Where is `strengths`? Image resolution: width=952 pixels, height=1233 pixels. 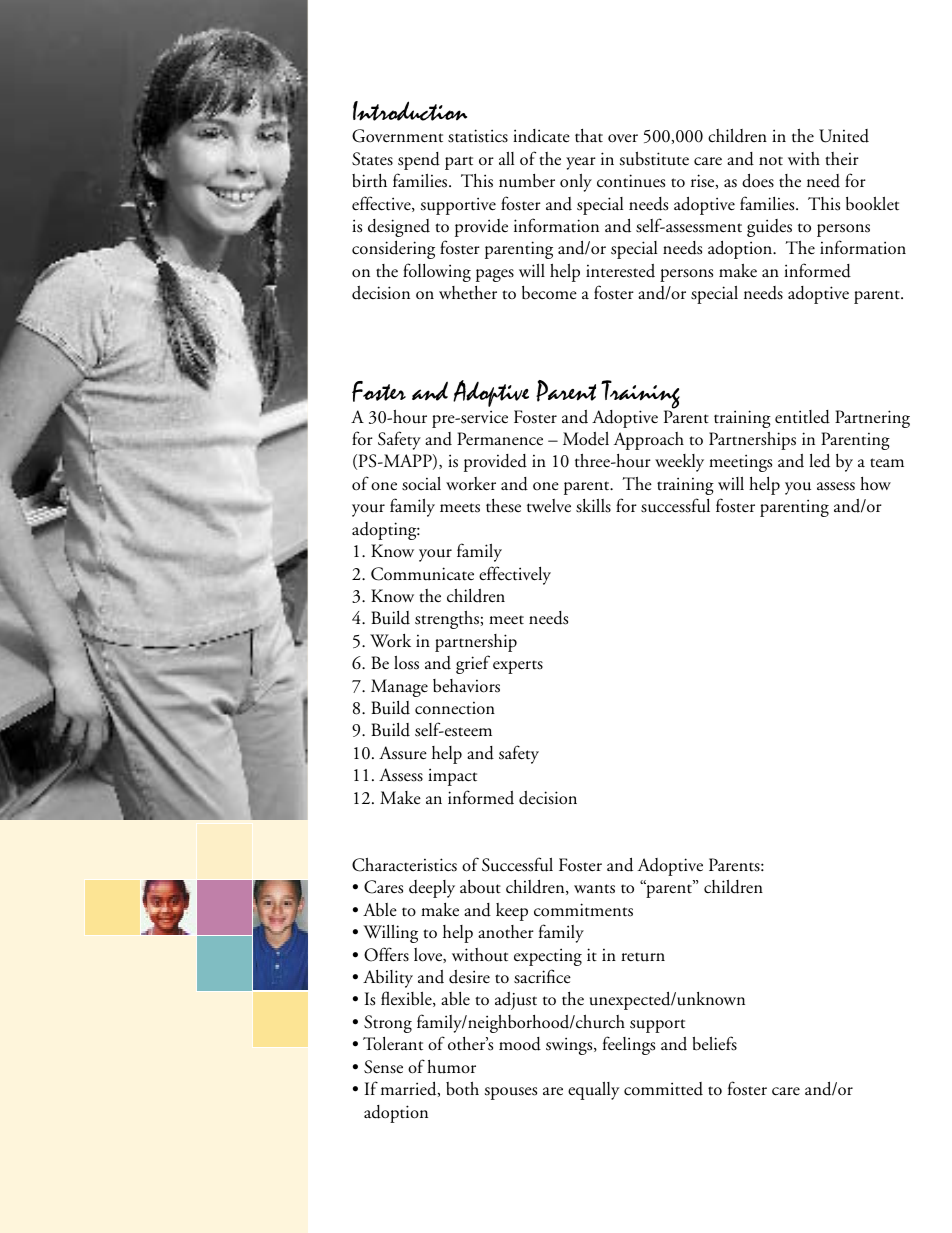
strengths is located at coordinates (447, 620).
